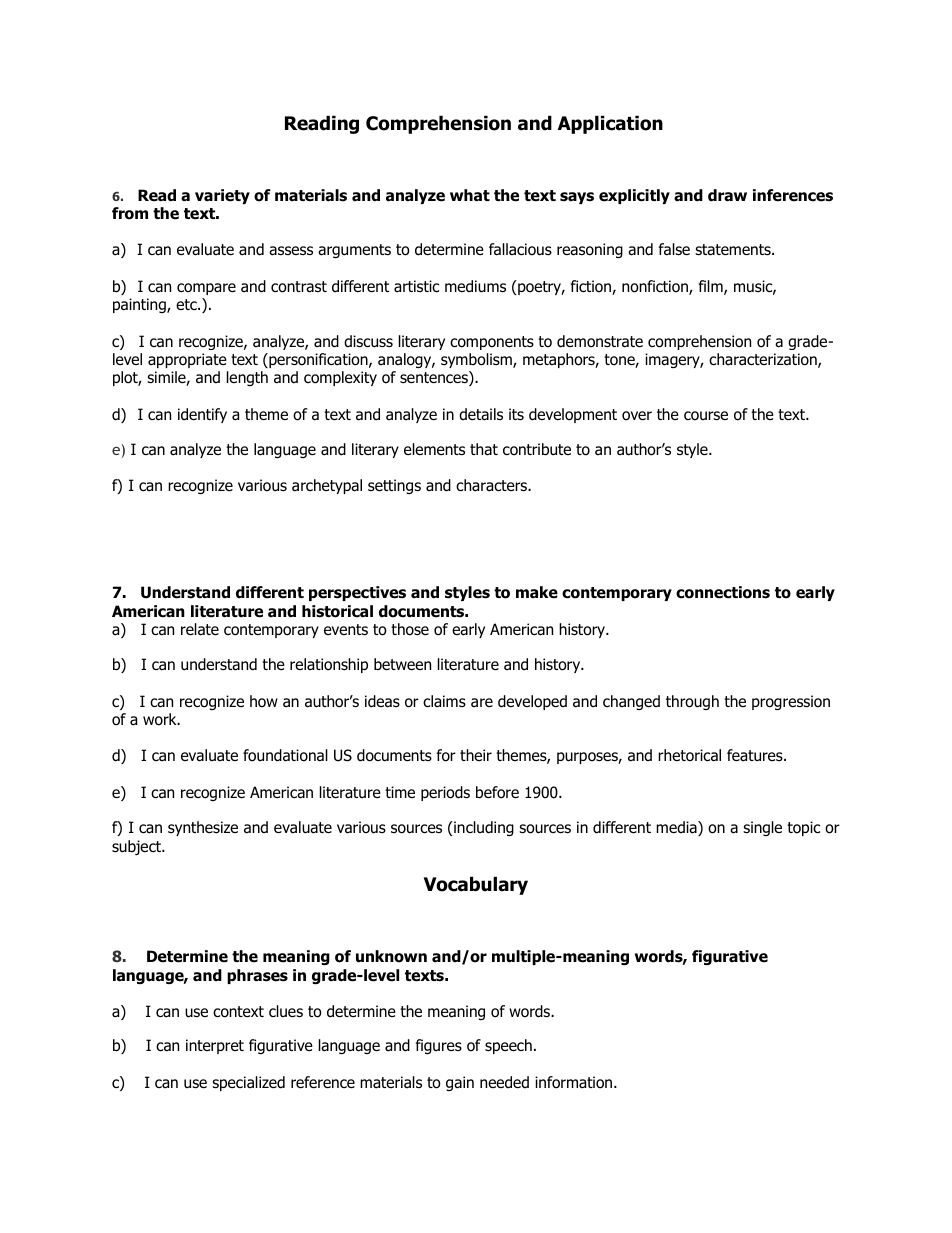  Describe the element at coordinates (200, 629) in the document. I see `relate` at that location.
